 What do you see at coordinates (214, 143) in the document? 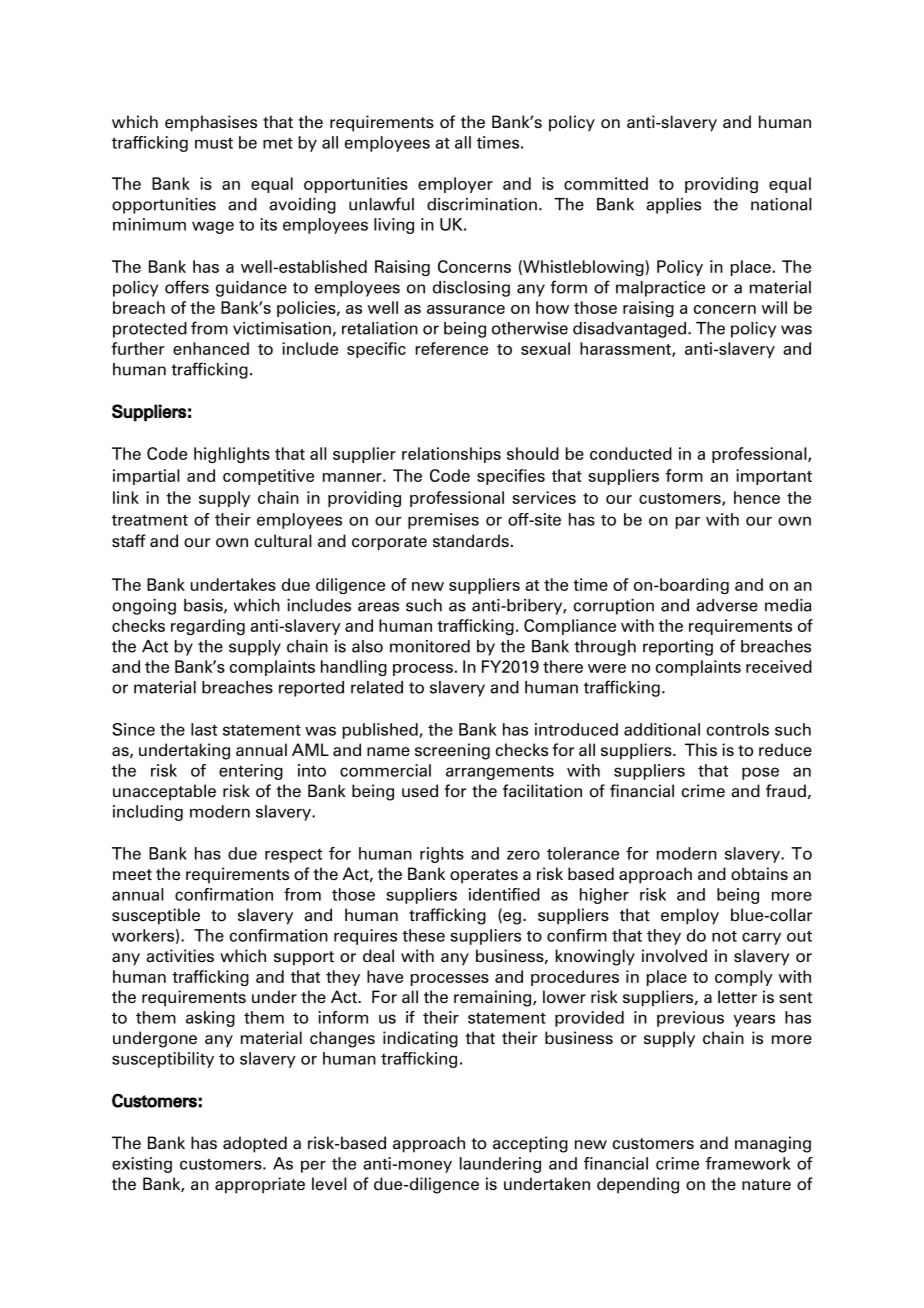
I see `must` at bounding box center [214, 143].
